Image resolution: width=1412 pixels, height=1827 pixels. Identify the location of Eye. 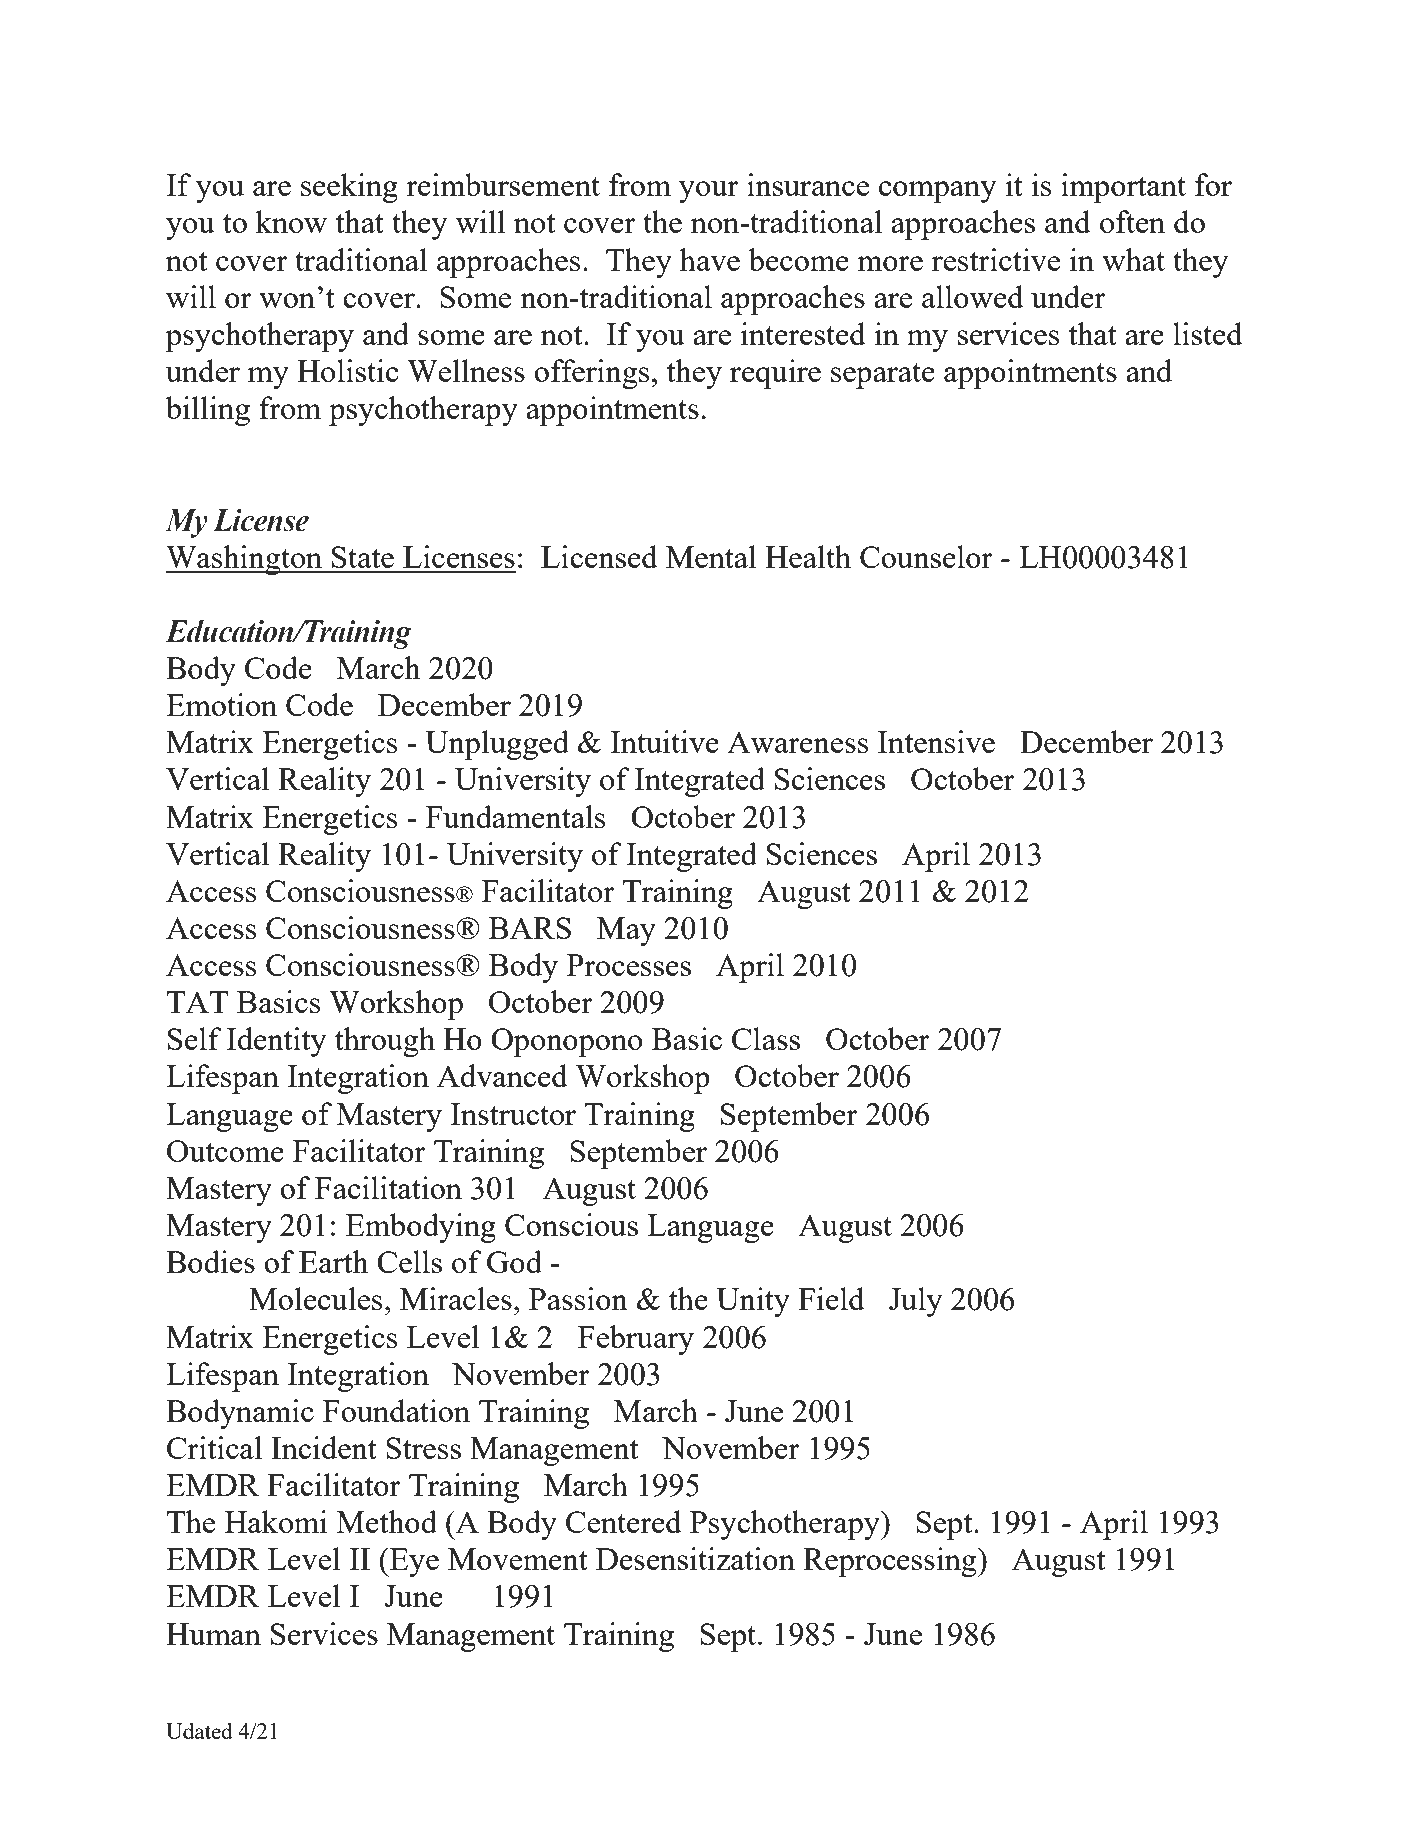
(413, 1562).
